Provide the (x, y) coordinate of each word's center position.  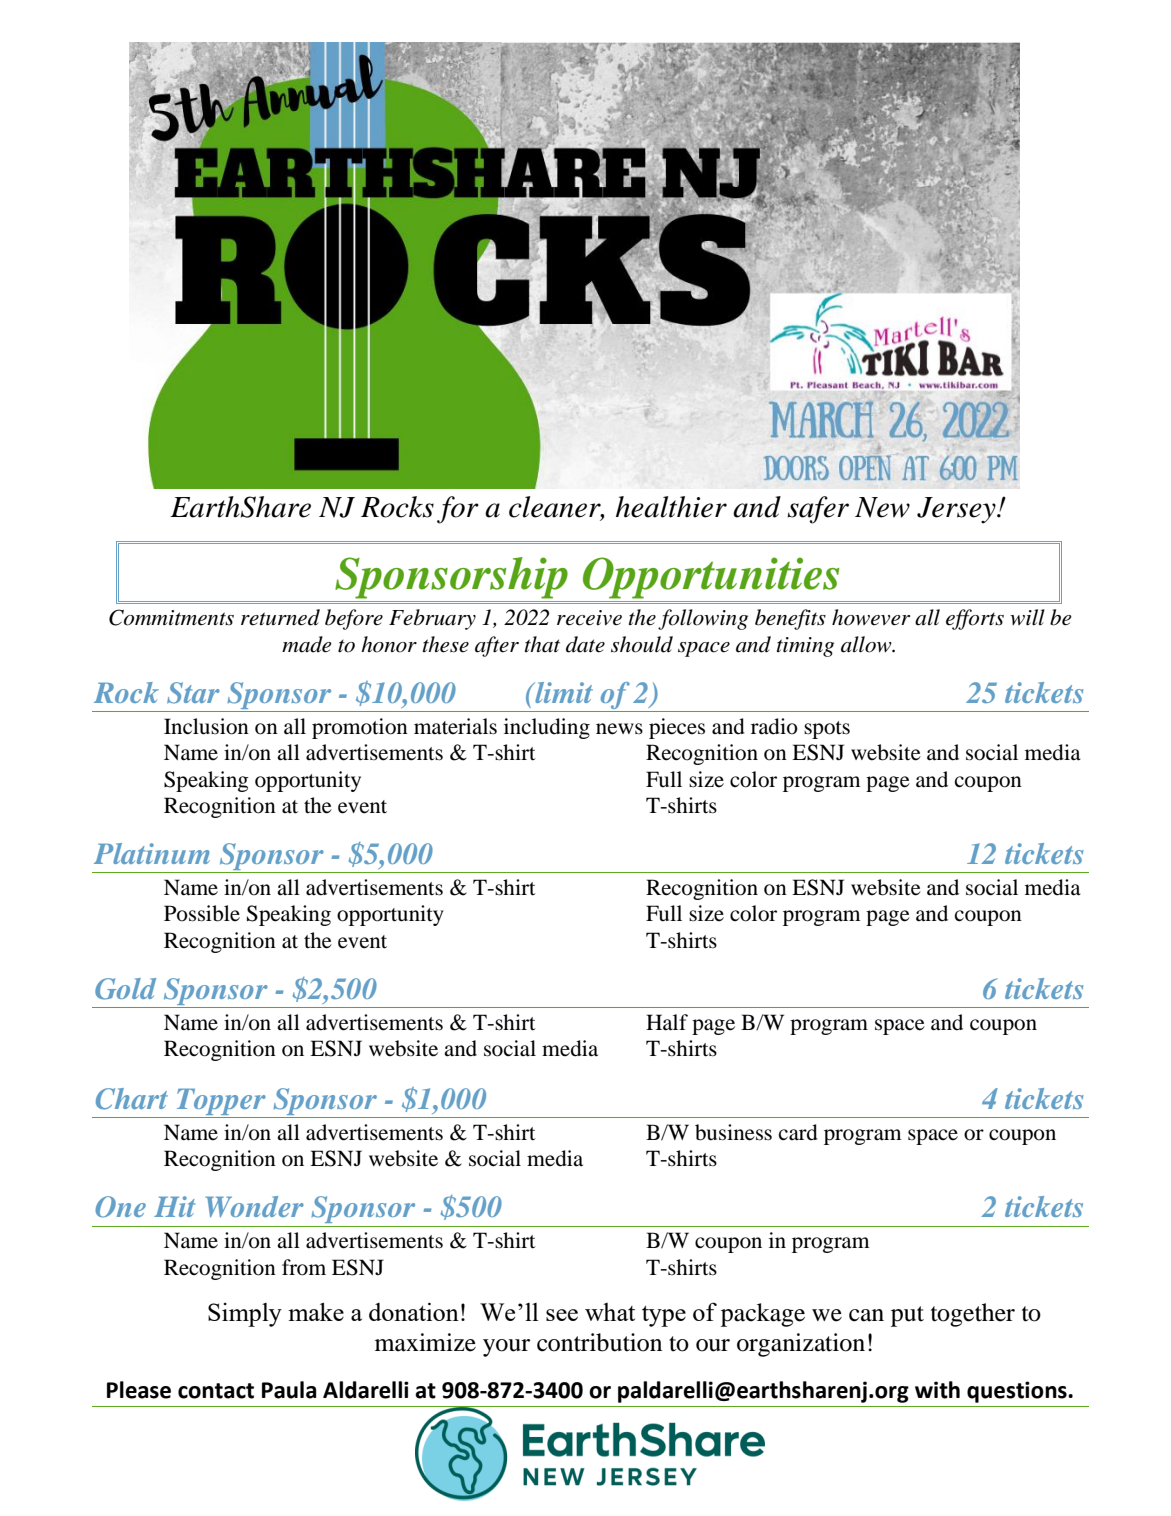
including (547, 728)
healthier (671, 507)
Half (667, 1022)
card (798, 1132)
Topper (221, 1102)
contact (216, 1391)
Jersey (957, 510)
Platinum (152, 853)
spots (827, 730)
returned (280, 617)
